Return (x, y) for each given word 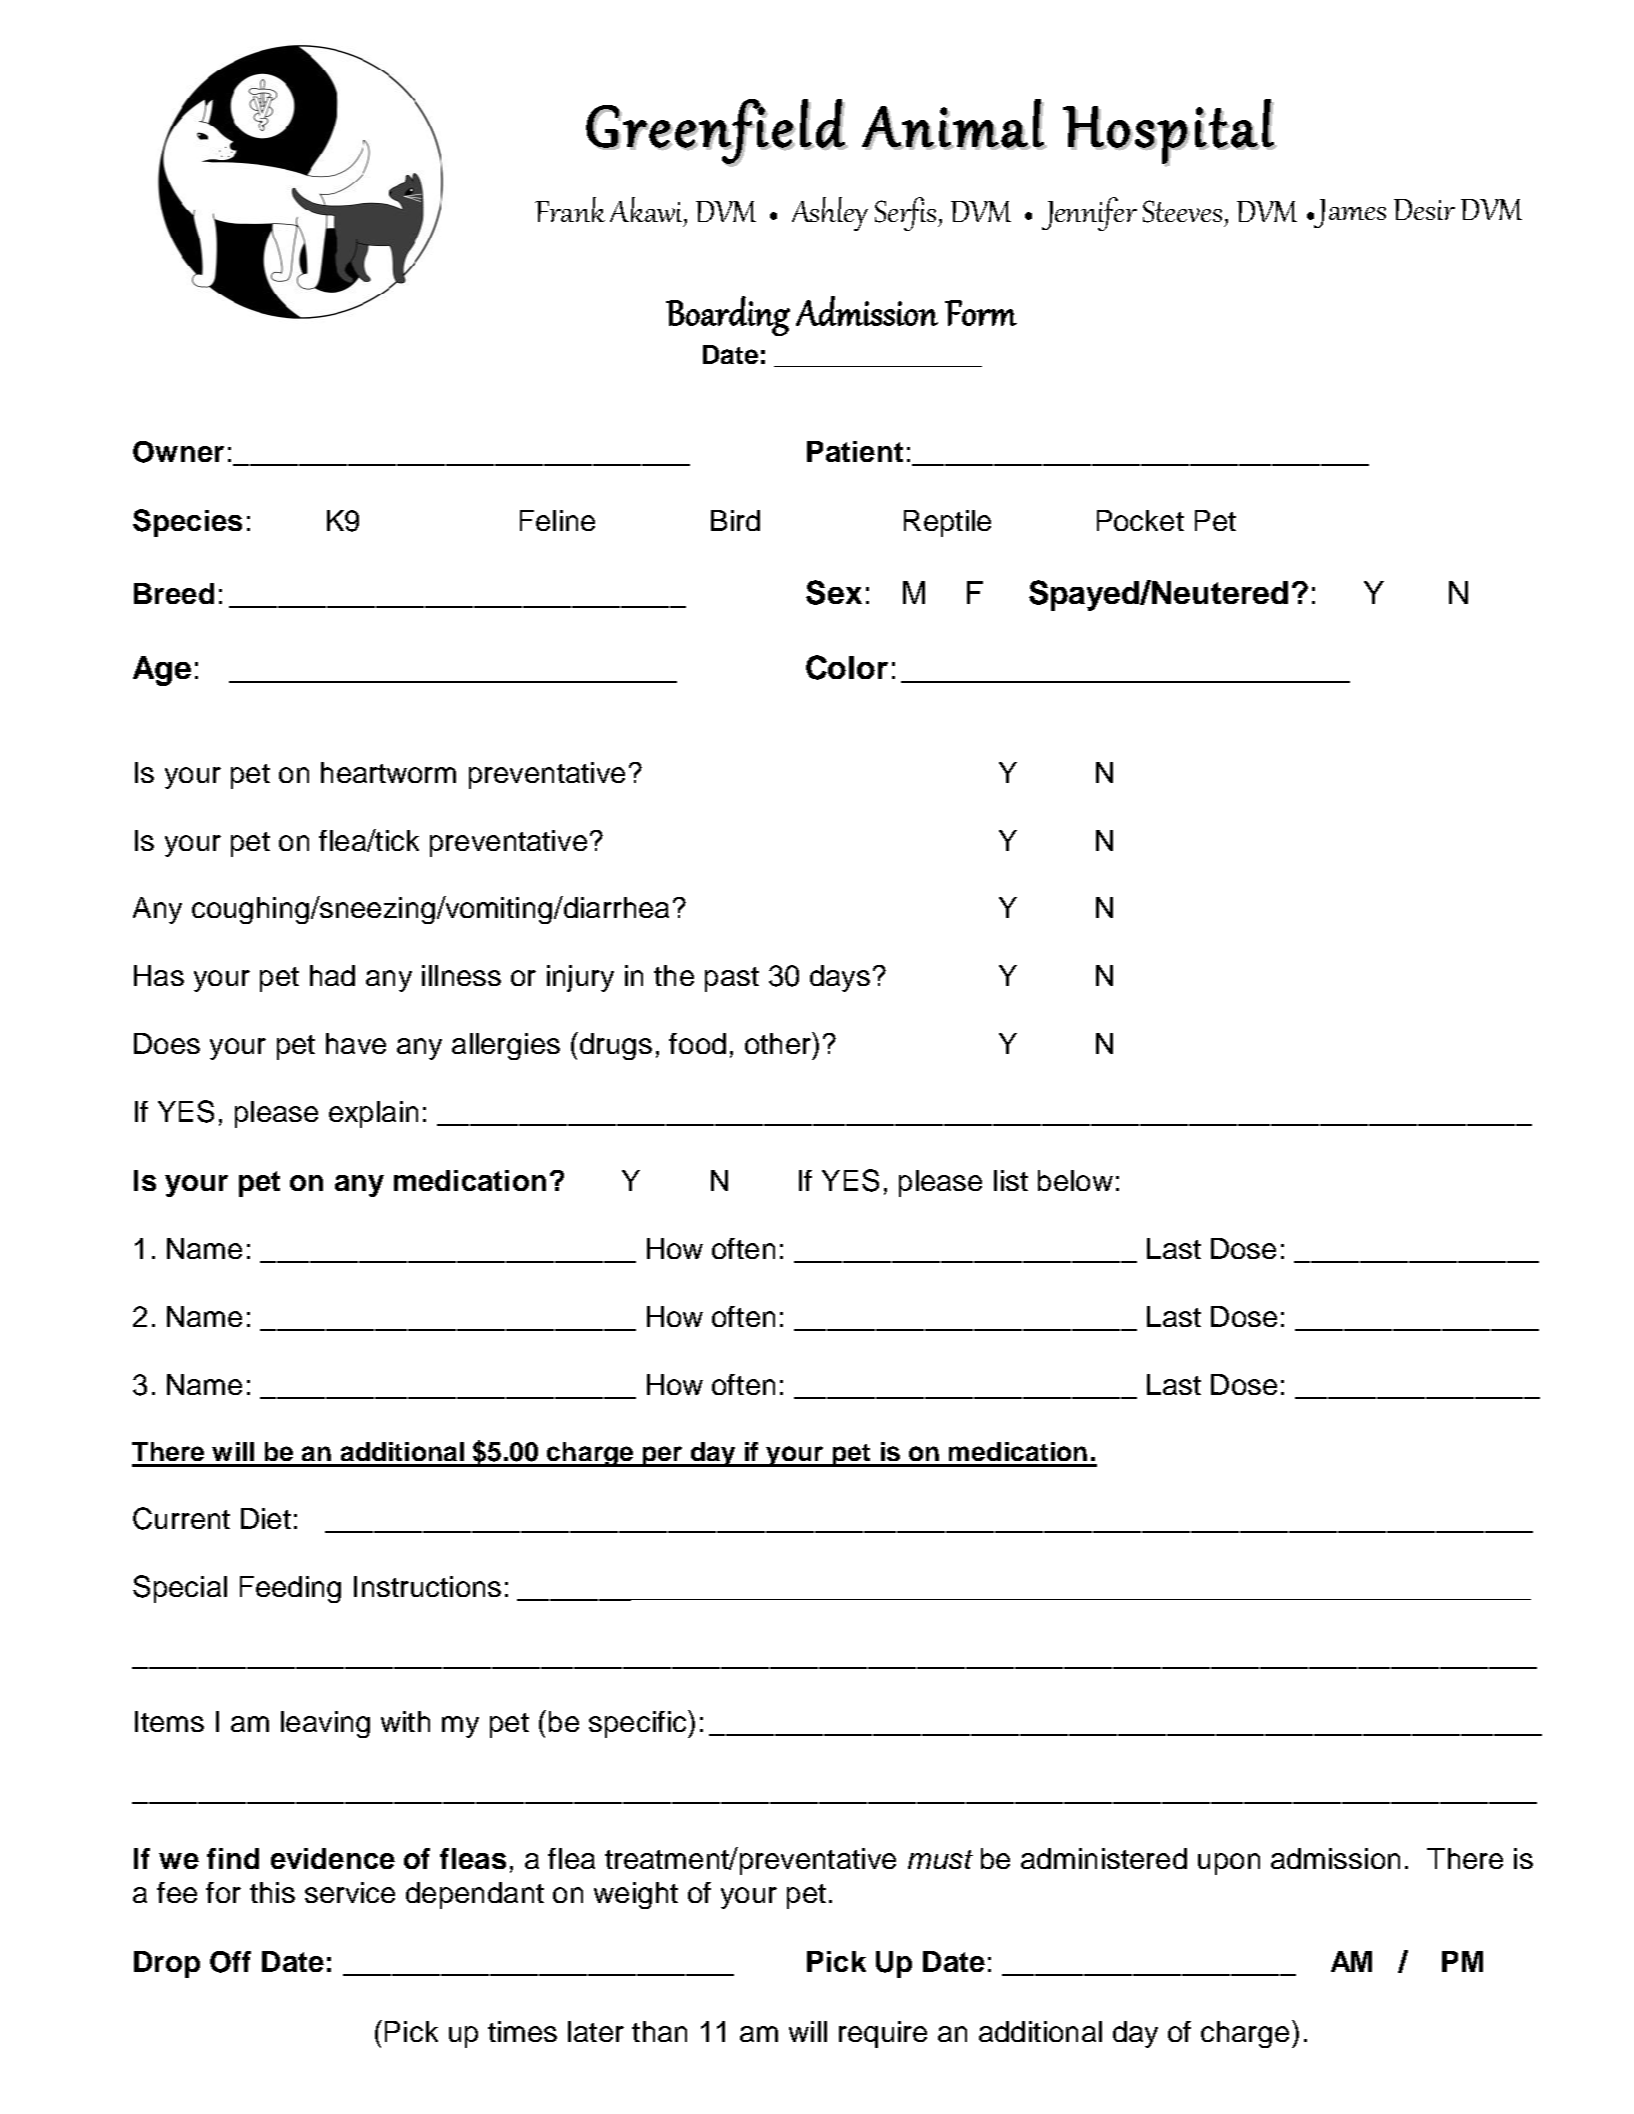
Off (230, 1962)
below (1075, 1180)
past (732, 979)
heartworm (388, 772)
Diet (266, 1518)
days (840, 978)
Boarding (728, 316)
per (662, 1456)
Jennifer (1089, 214)
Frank (570, 209)
